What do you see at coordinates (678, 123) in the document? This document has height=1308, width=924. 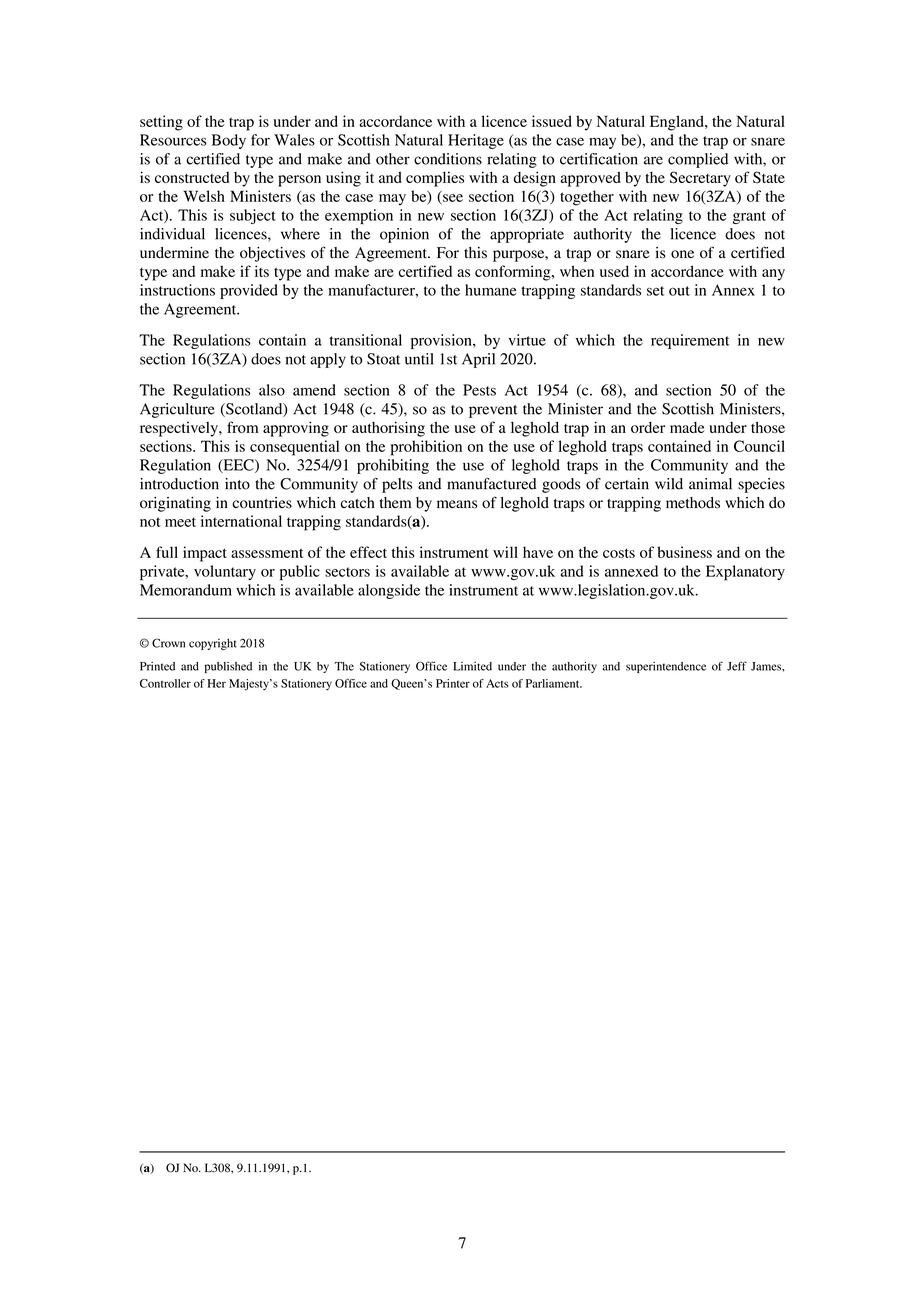 I see `England` at bounding box center [678, 123].
